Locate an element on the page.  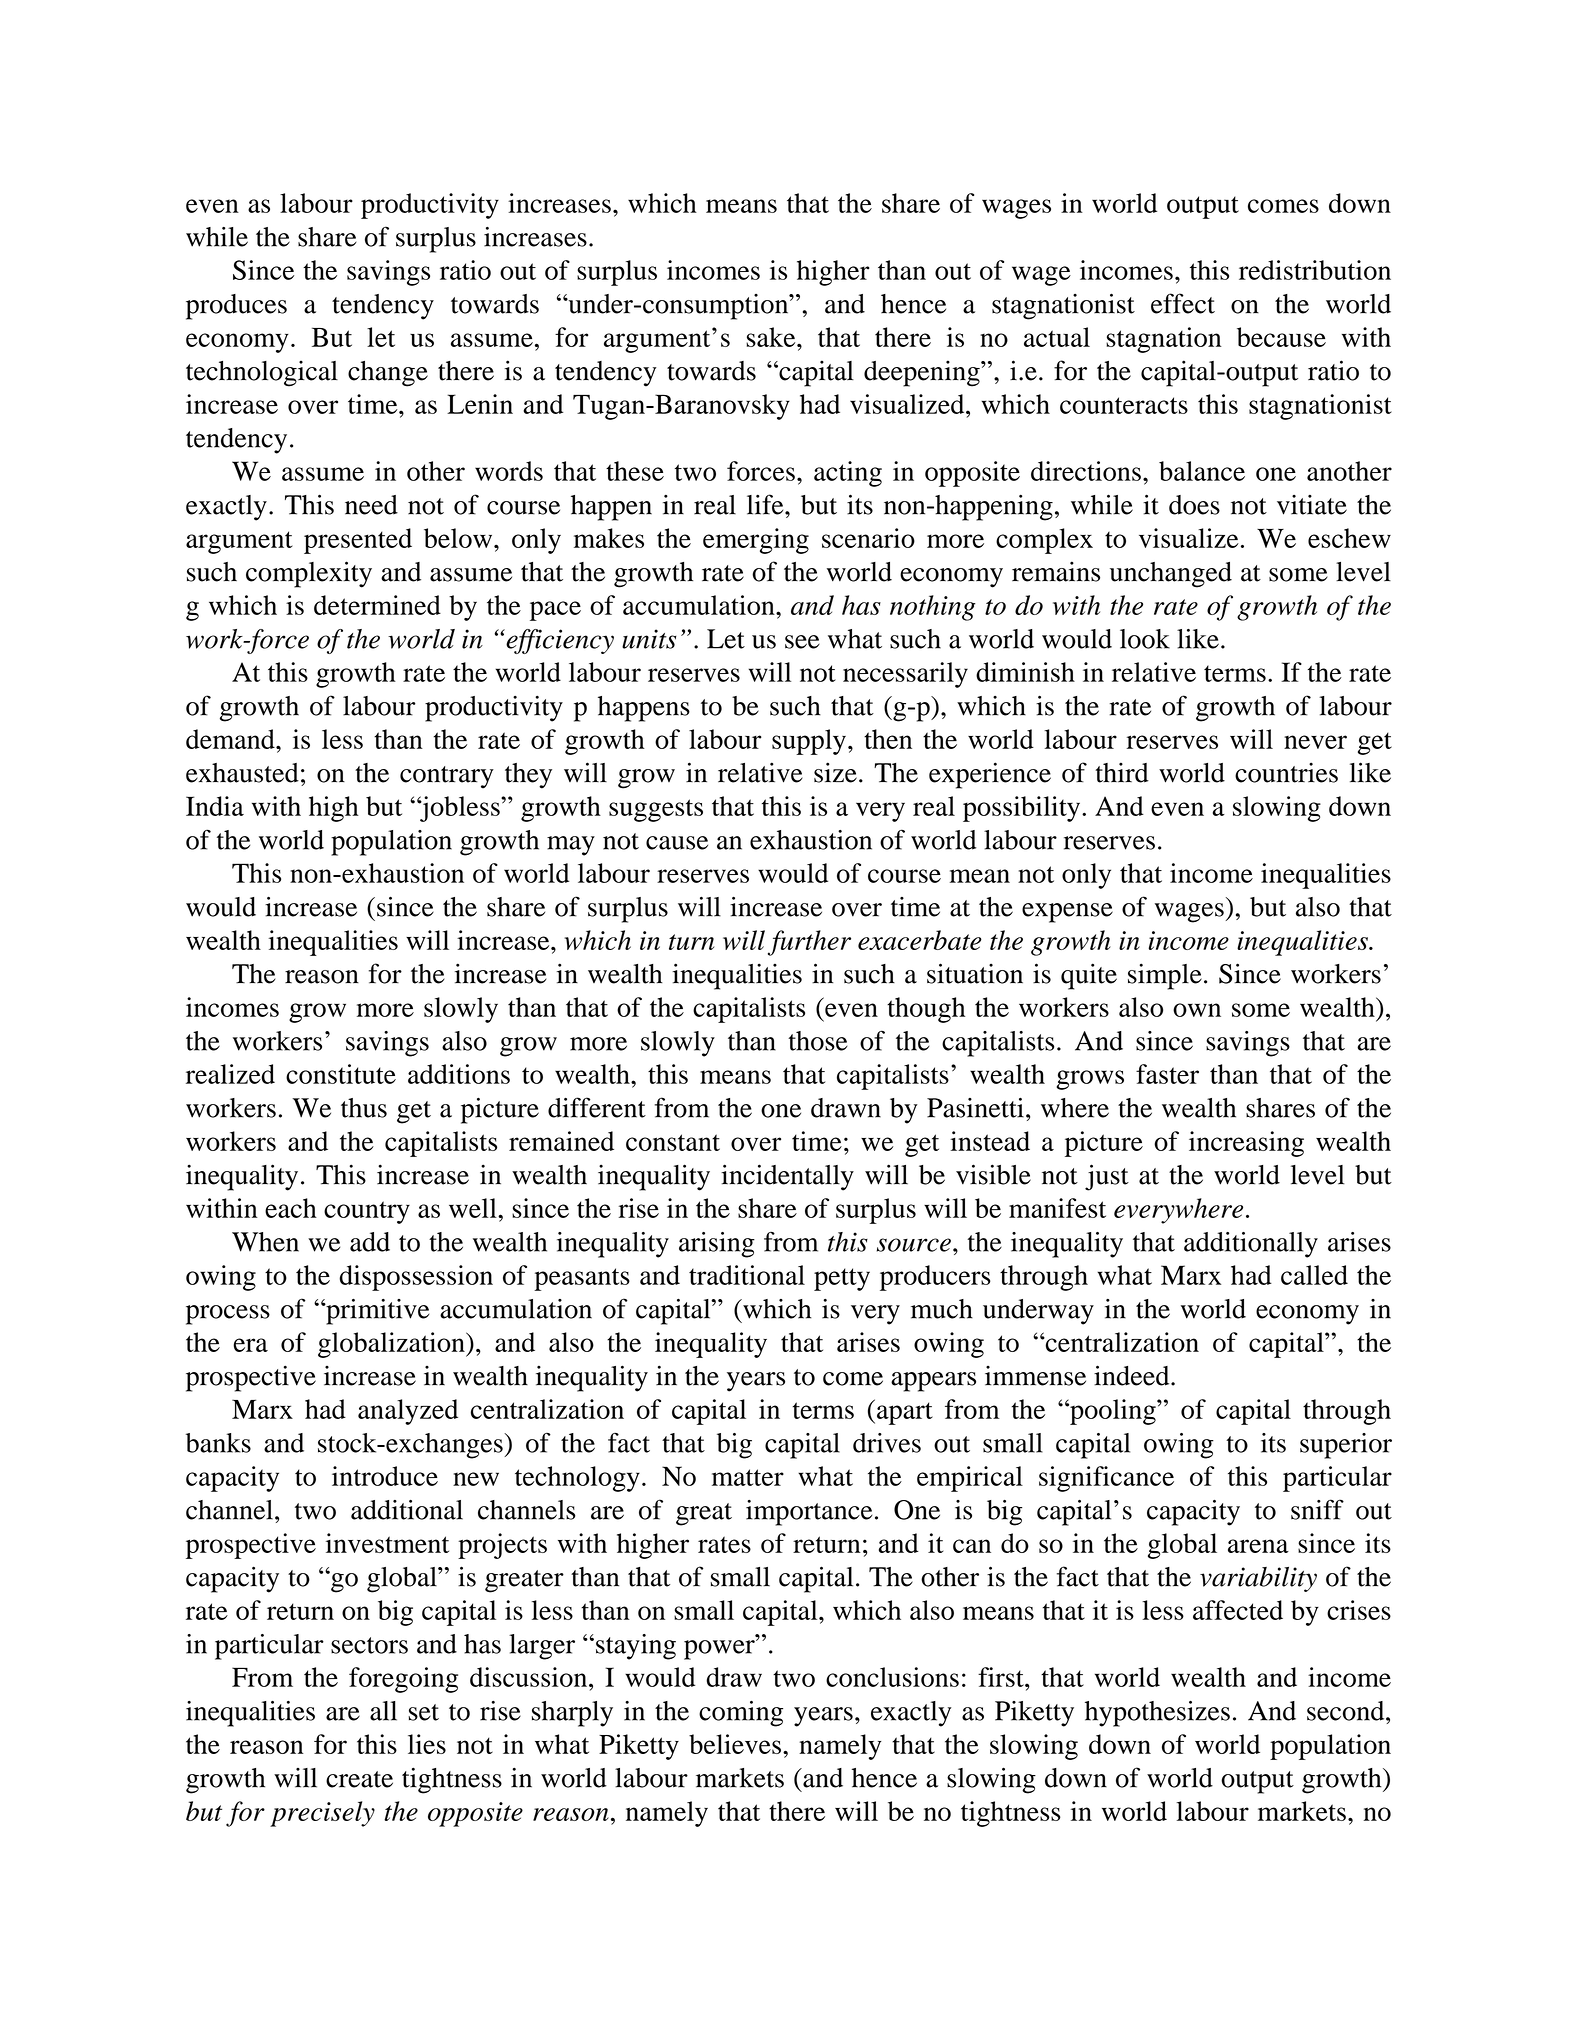
traditional is located at coordinates (747, 1275).
